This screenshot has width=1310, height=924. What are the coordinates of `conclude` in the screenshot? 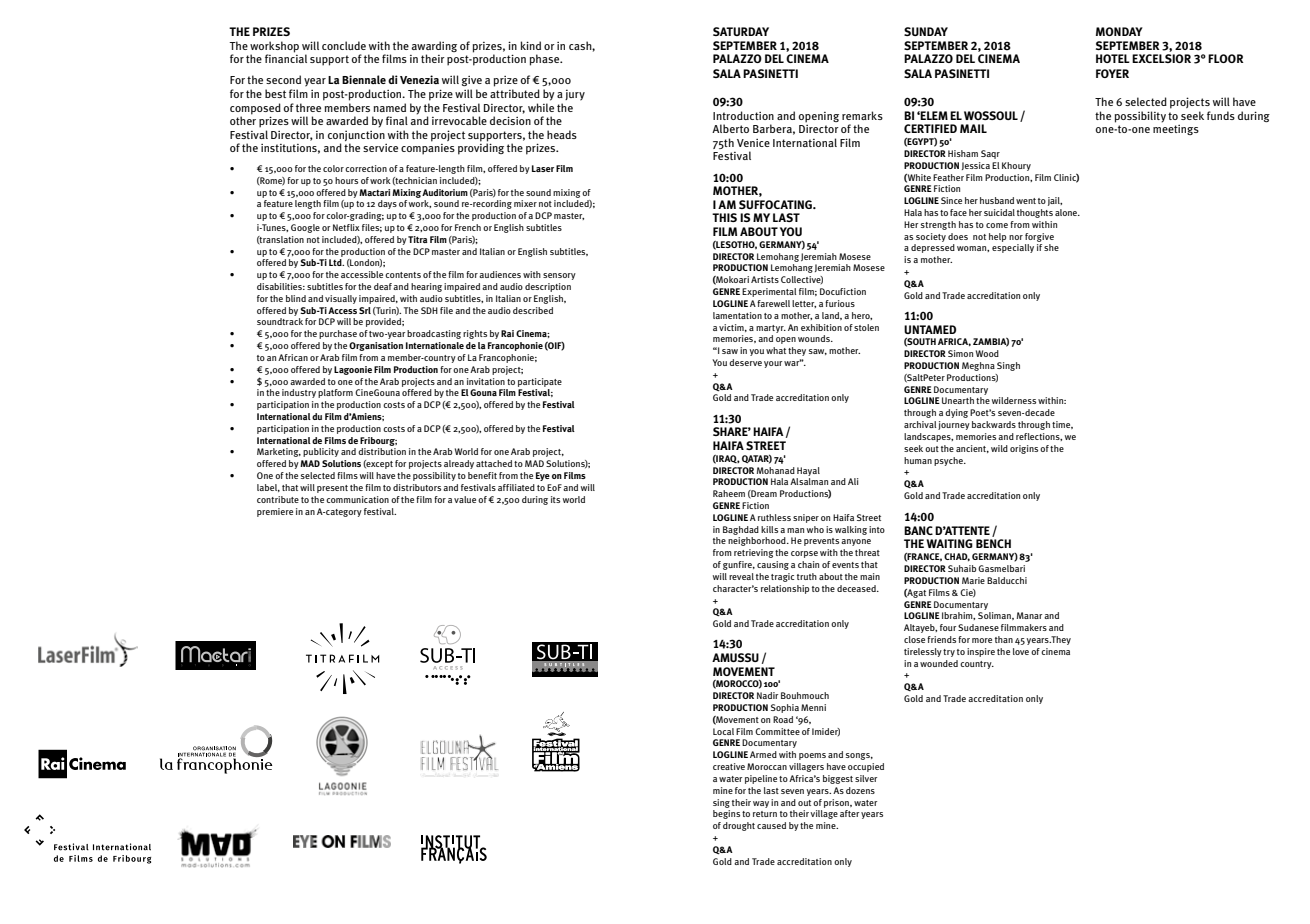 It's located at (344, 45).
